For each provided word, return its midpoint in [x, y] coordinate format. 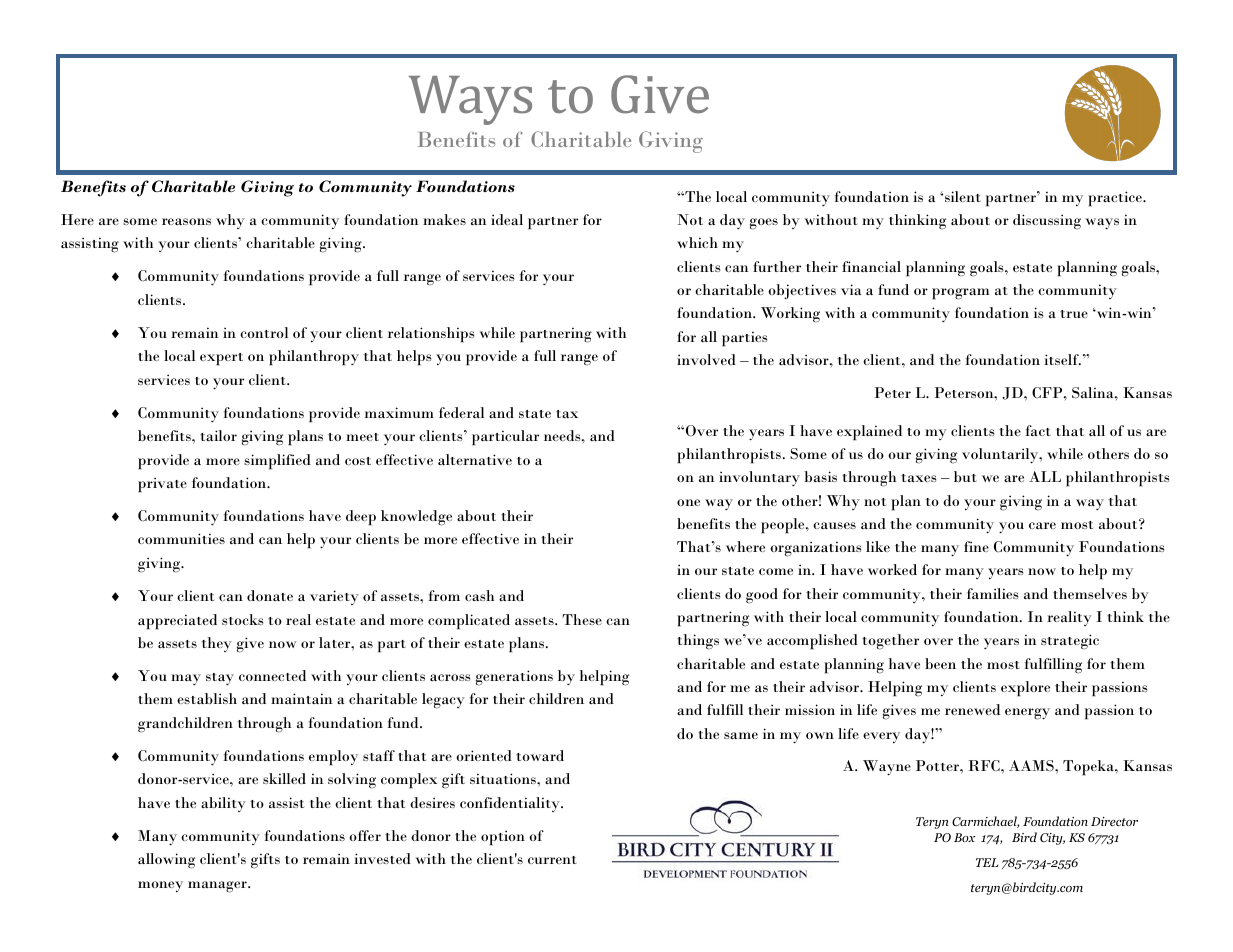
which [697, 242]
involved [706, 359]
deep [361, 518]
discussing [1047, 222]
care [1042, 525]
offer [365, 835]
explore [1025, 689]
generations [514, 678]
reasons [186, 221]
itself [1062, 359]
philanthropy [314, 358]
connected [272, 675]
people [784, 526]
